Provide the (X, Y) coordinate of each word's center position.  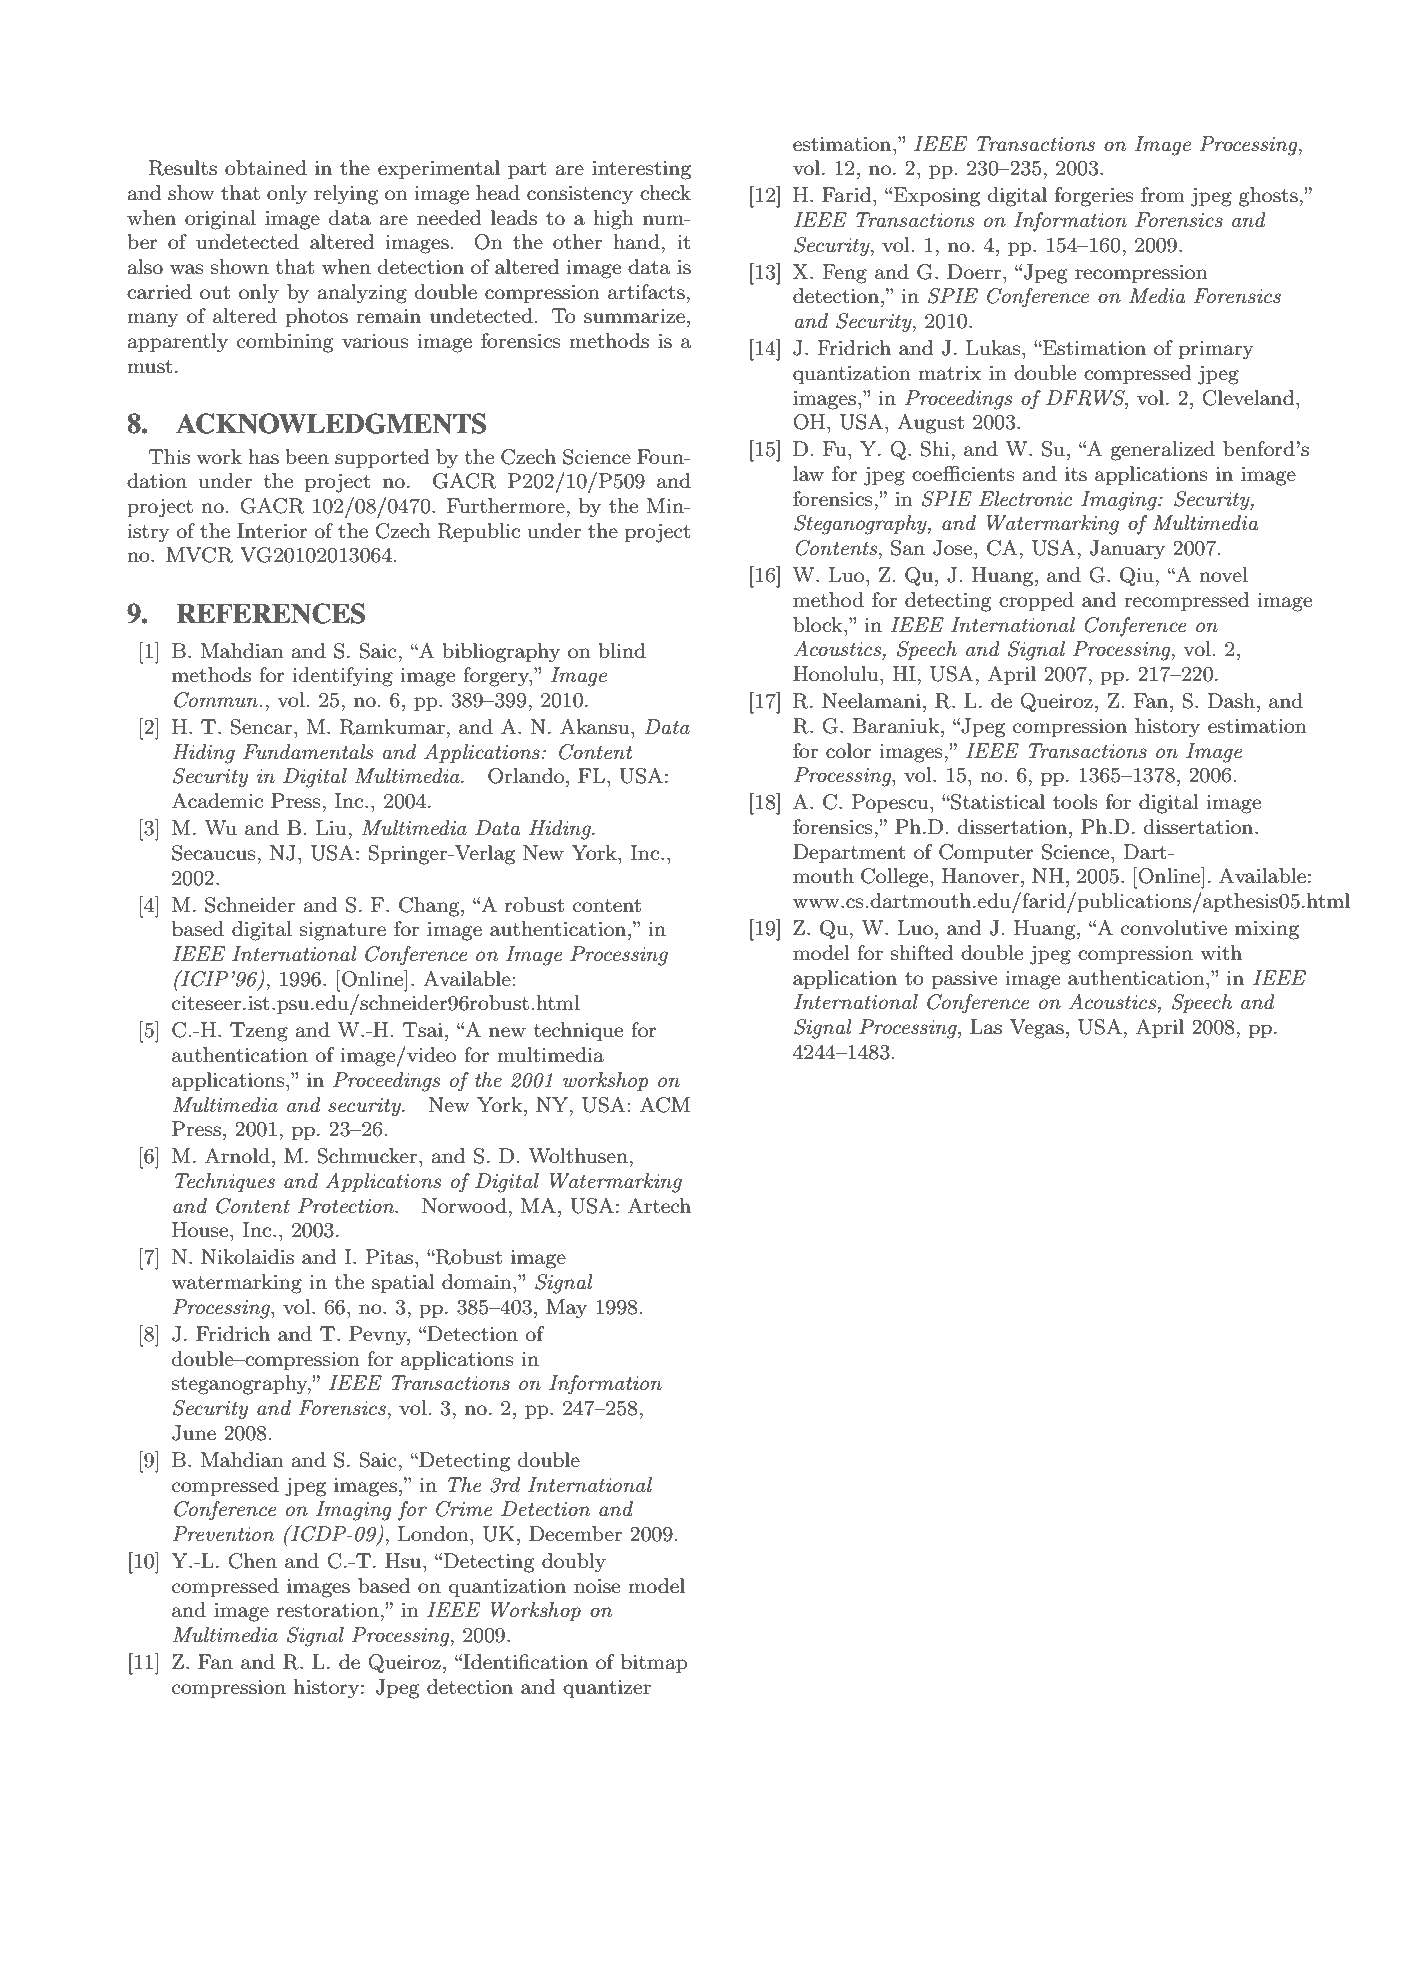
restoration (328, 1610)
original (220, 220)
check (665, 193)
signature (343, 931)
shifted (922, 953)
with (1221, 952)
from (1163, 194)
